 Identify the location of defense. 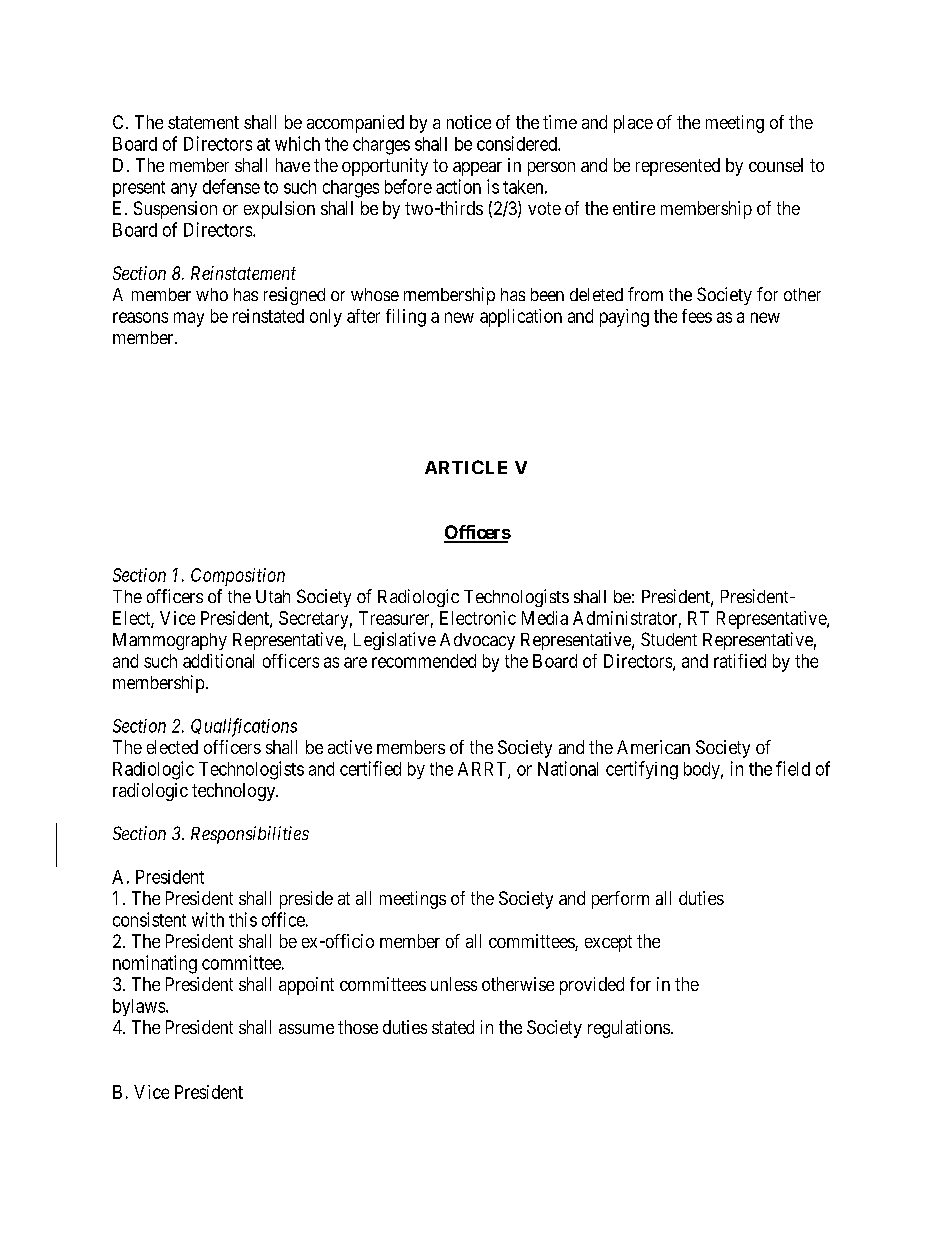
(231, 186).
